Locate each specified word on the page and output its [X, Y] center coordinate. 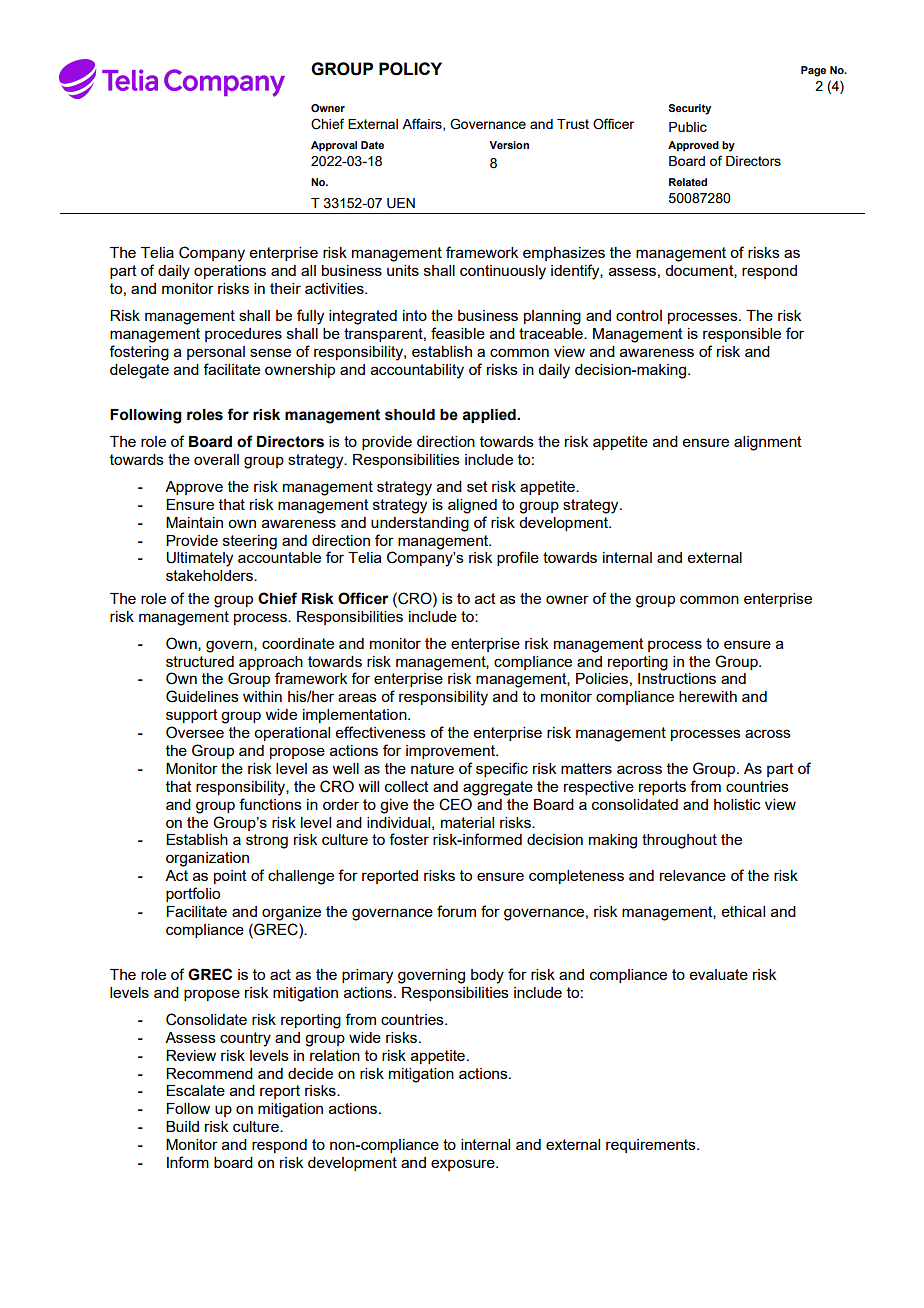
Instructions [677, 678]
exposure [464, 1165]
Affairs [423, 124]
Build [182, 1126]
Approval [334, 146]
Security [690, 109]
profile [518, 558]
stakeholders [210, 575]
